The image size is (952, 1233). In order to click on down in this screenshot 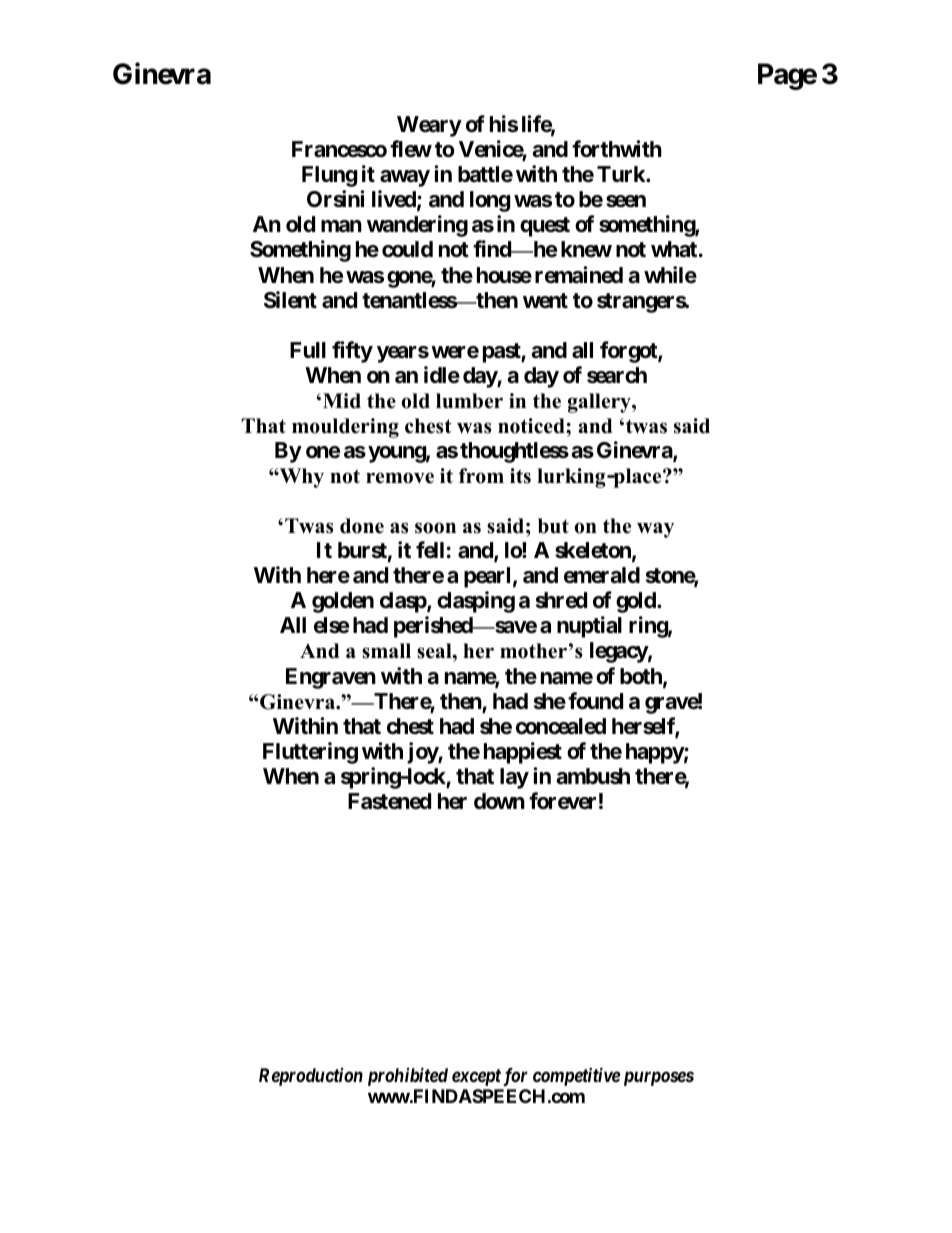, I will do `click(499, 801)`.
